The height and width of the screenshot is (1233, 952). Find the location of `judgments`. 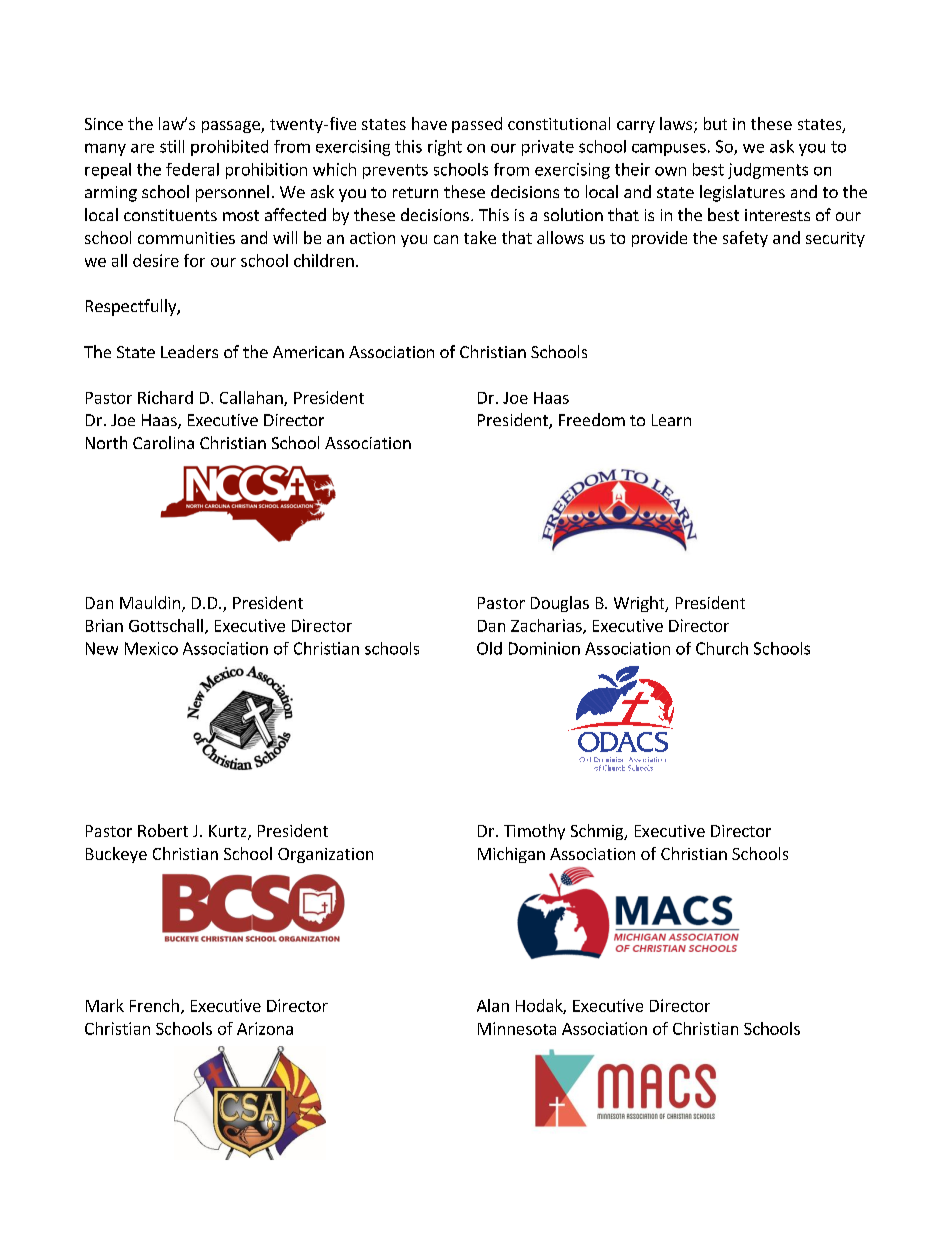

judgments is located at coordinates (768, 171).
